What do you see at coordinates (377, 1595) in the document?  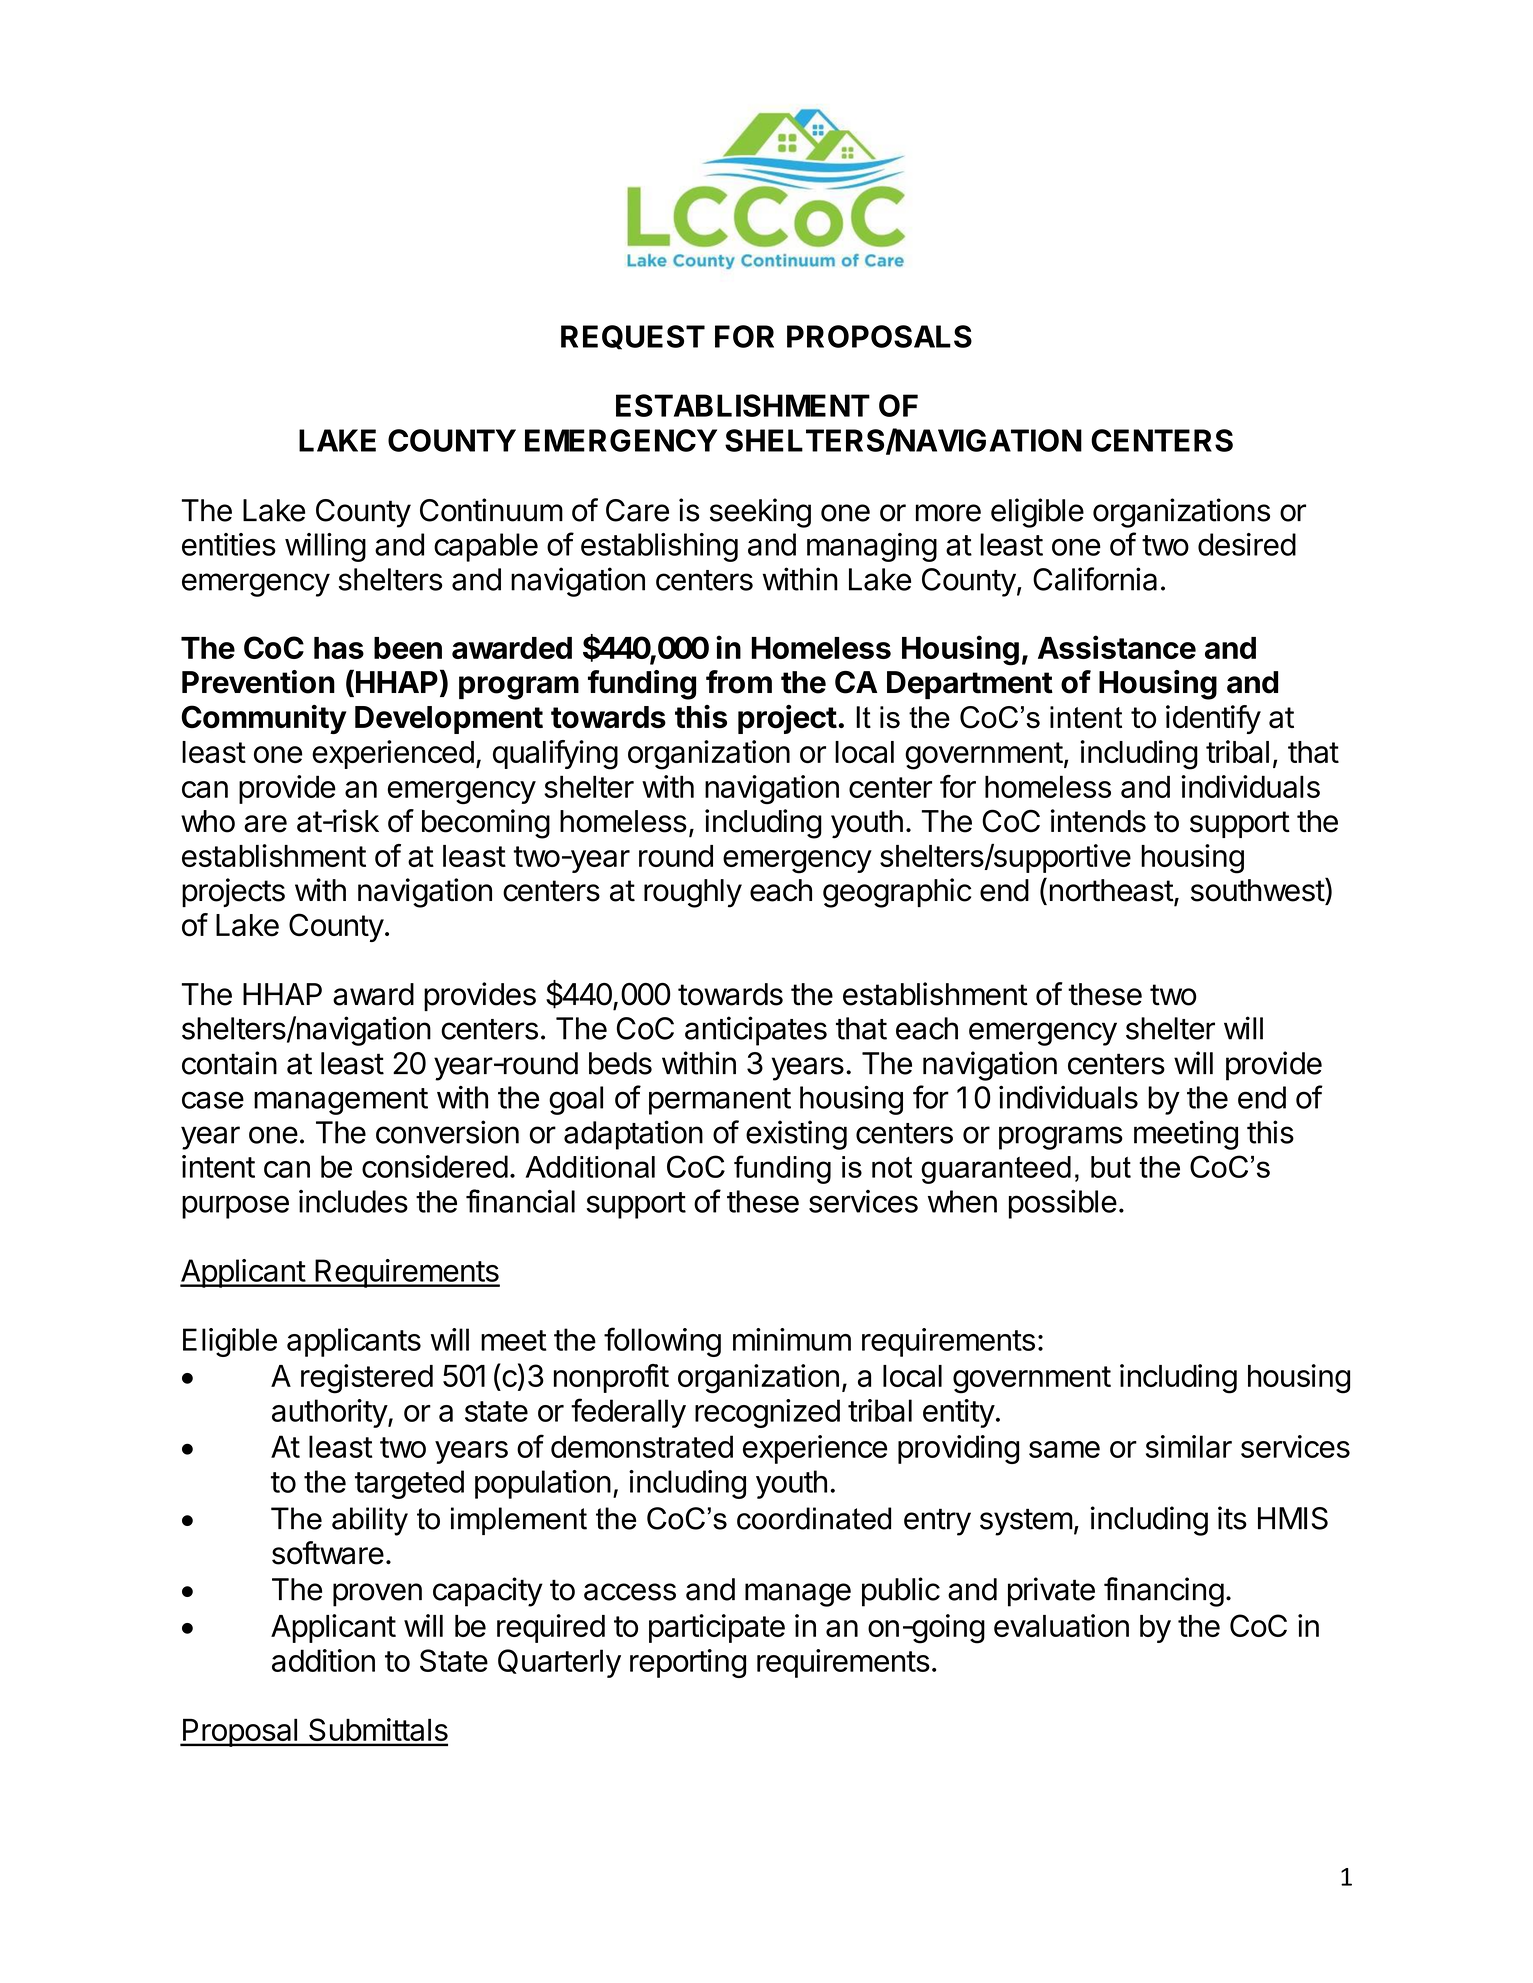 I see `proven` at bounding box center [377, 1595].
